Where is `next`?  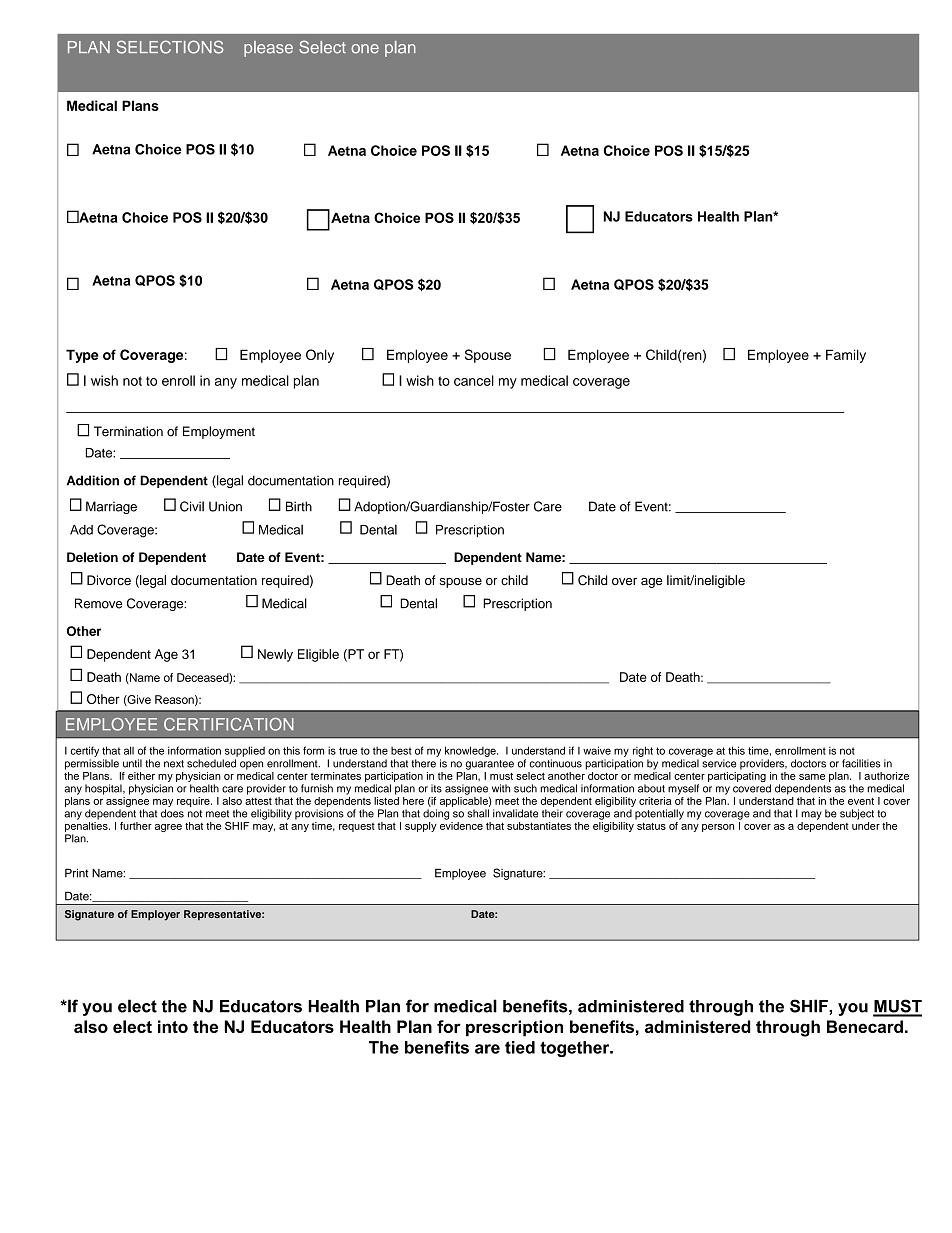
next is located at coordinates (174, 764).
